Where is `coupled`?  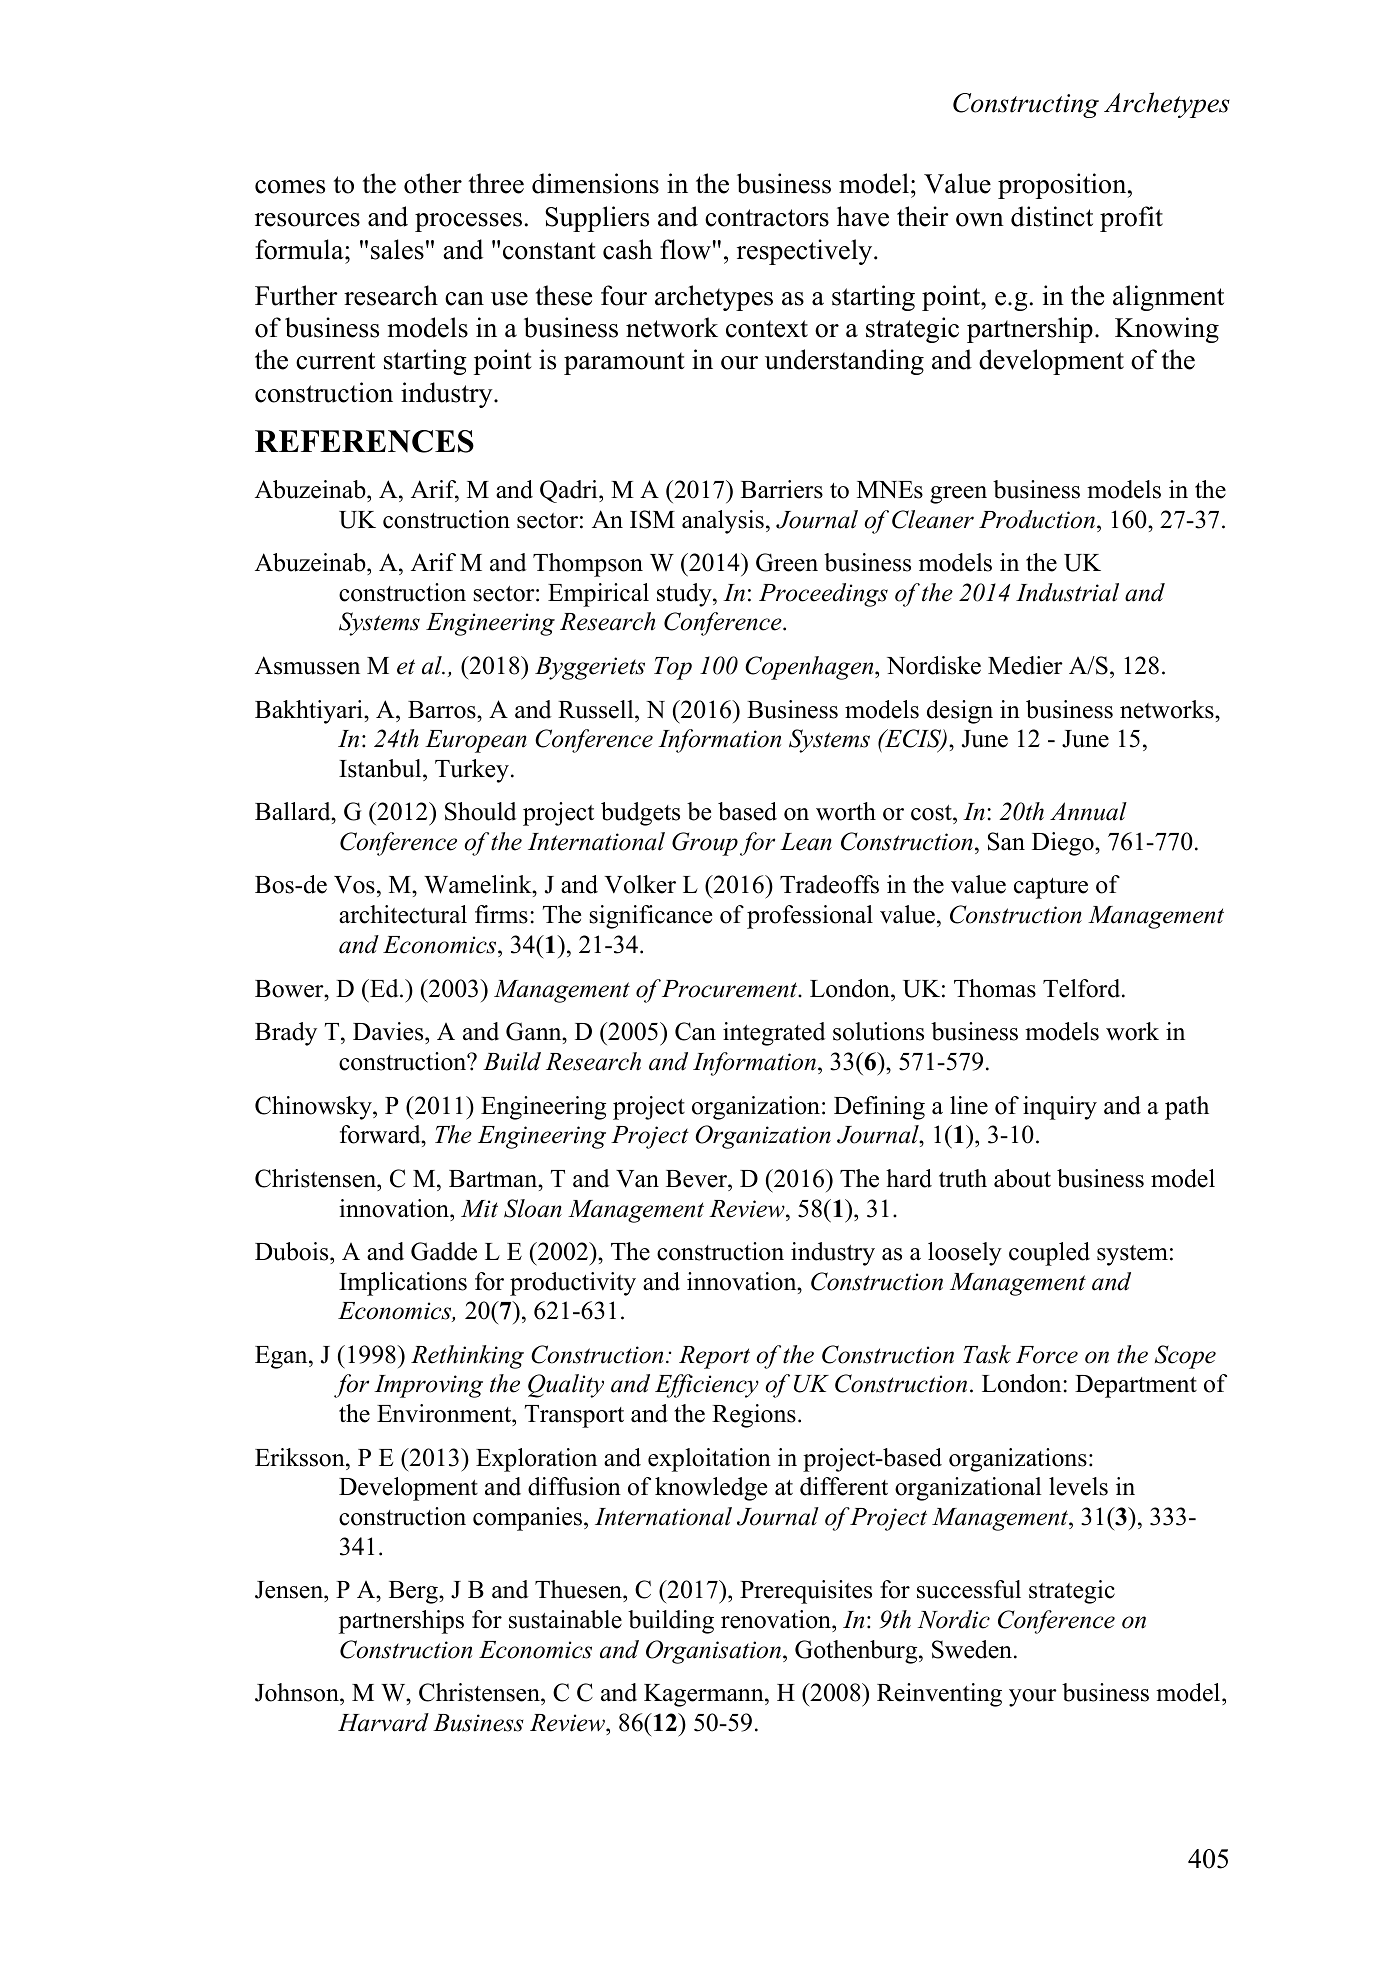
coupled is located at coordinates (1049, 1254).
